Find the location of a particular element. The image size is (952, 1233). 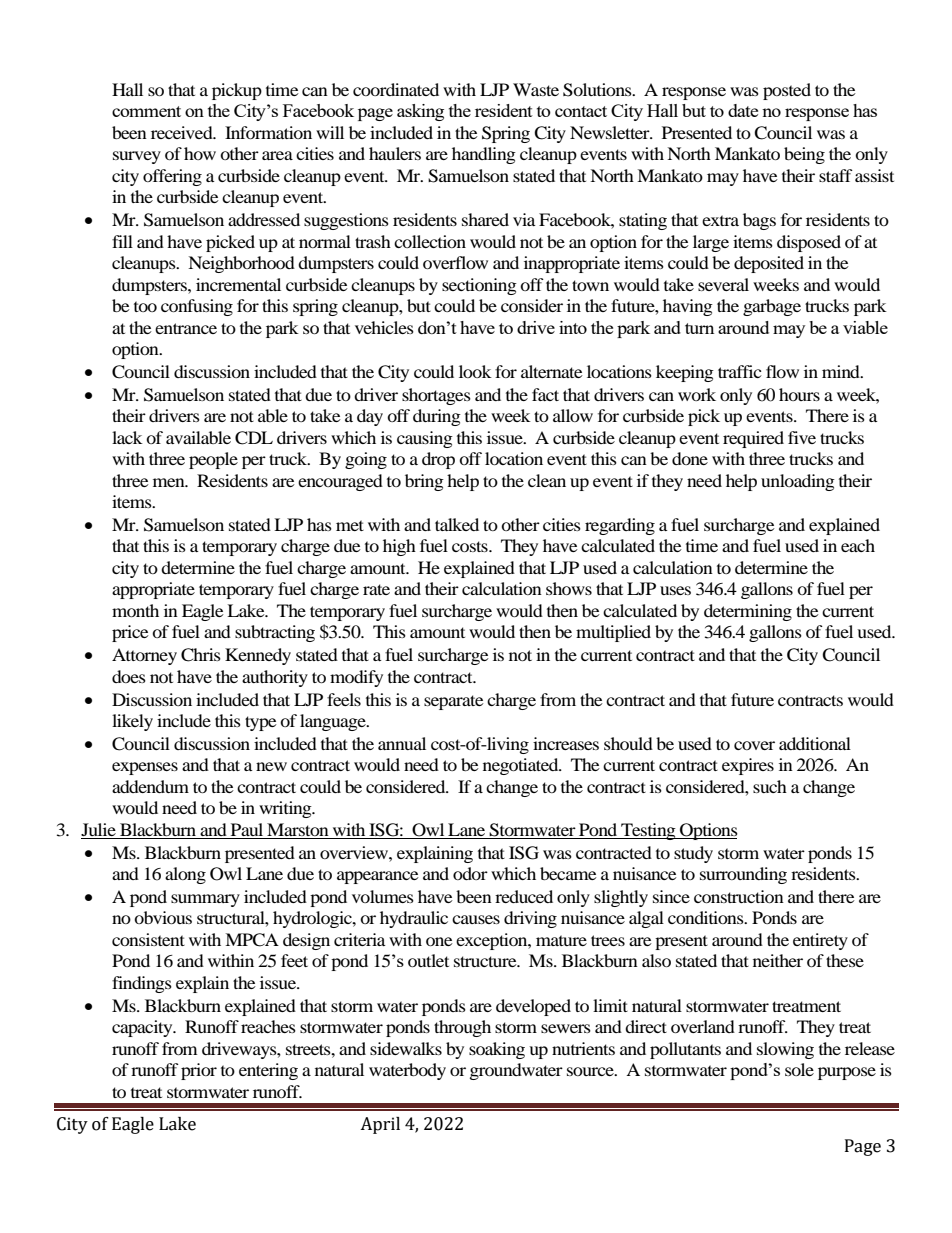

month is located at coordinates (135, 610).
